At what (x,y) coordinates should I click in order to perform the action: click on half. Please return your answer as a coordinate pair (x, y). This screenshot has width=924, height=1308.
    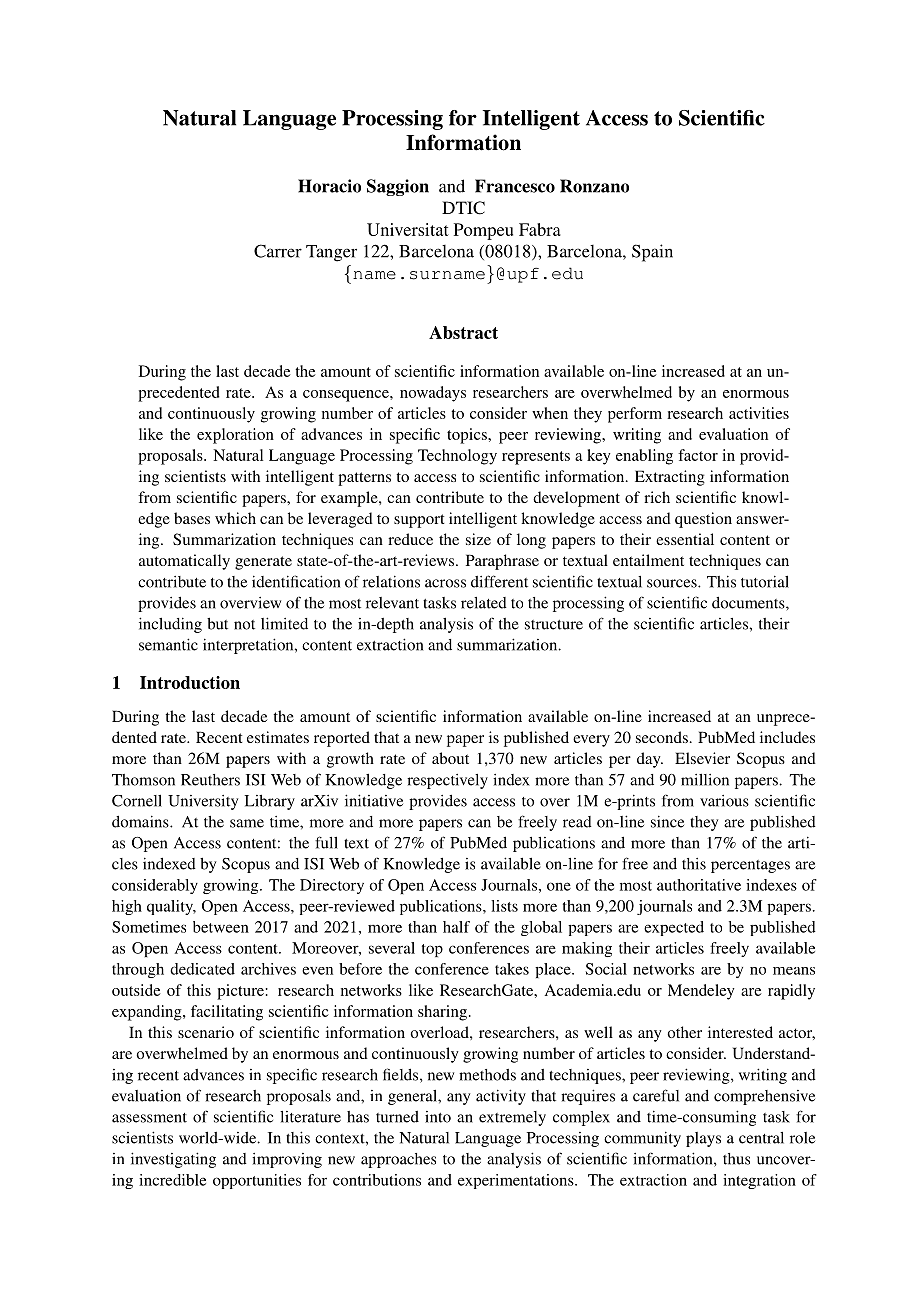
    Looking at the image, I should click on (456, 927).
